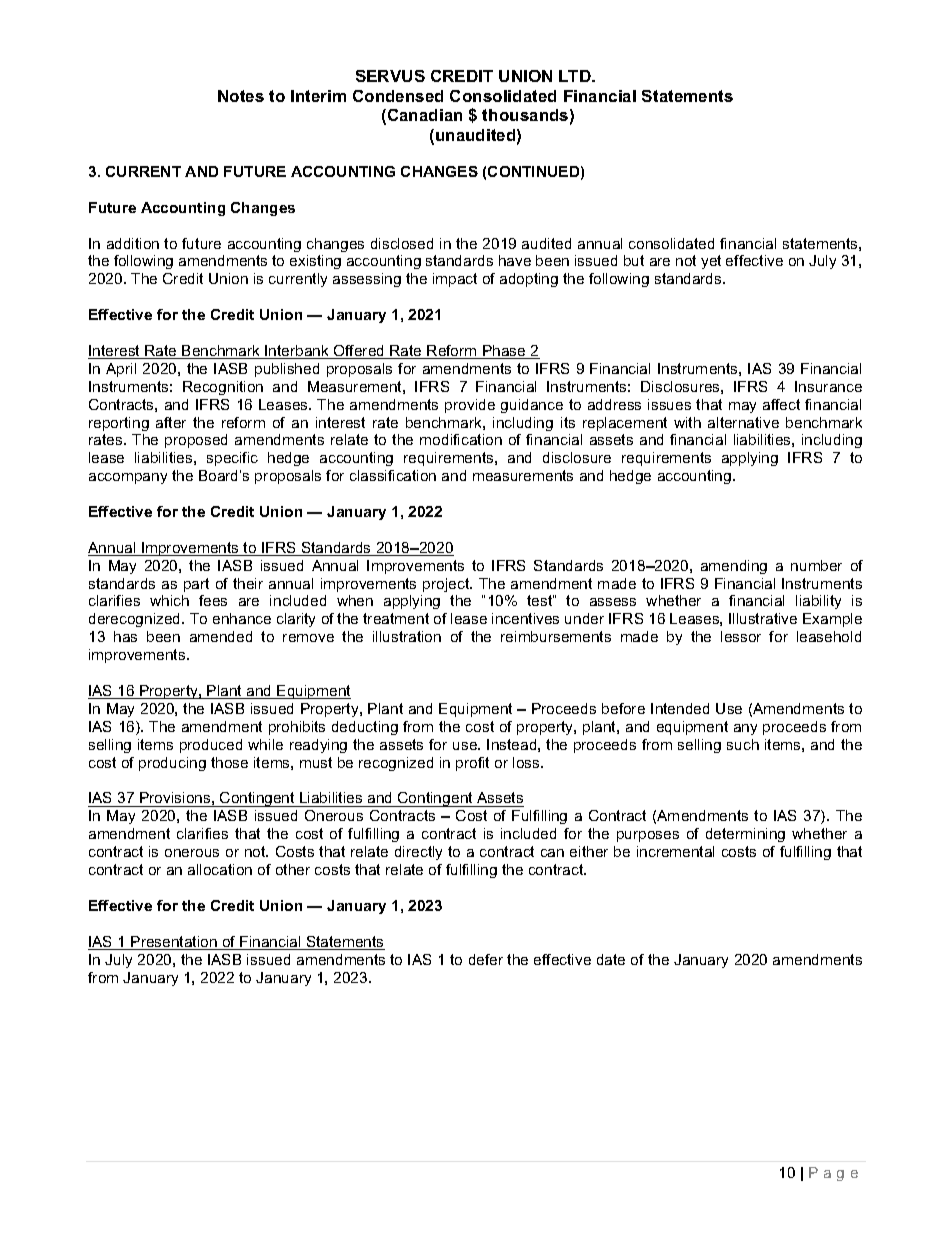 The width and height of the screenshot is (952, 1233). I want to click on Presentation, so click(174, 943).
